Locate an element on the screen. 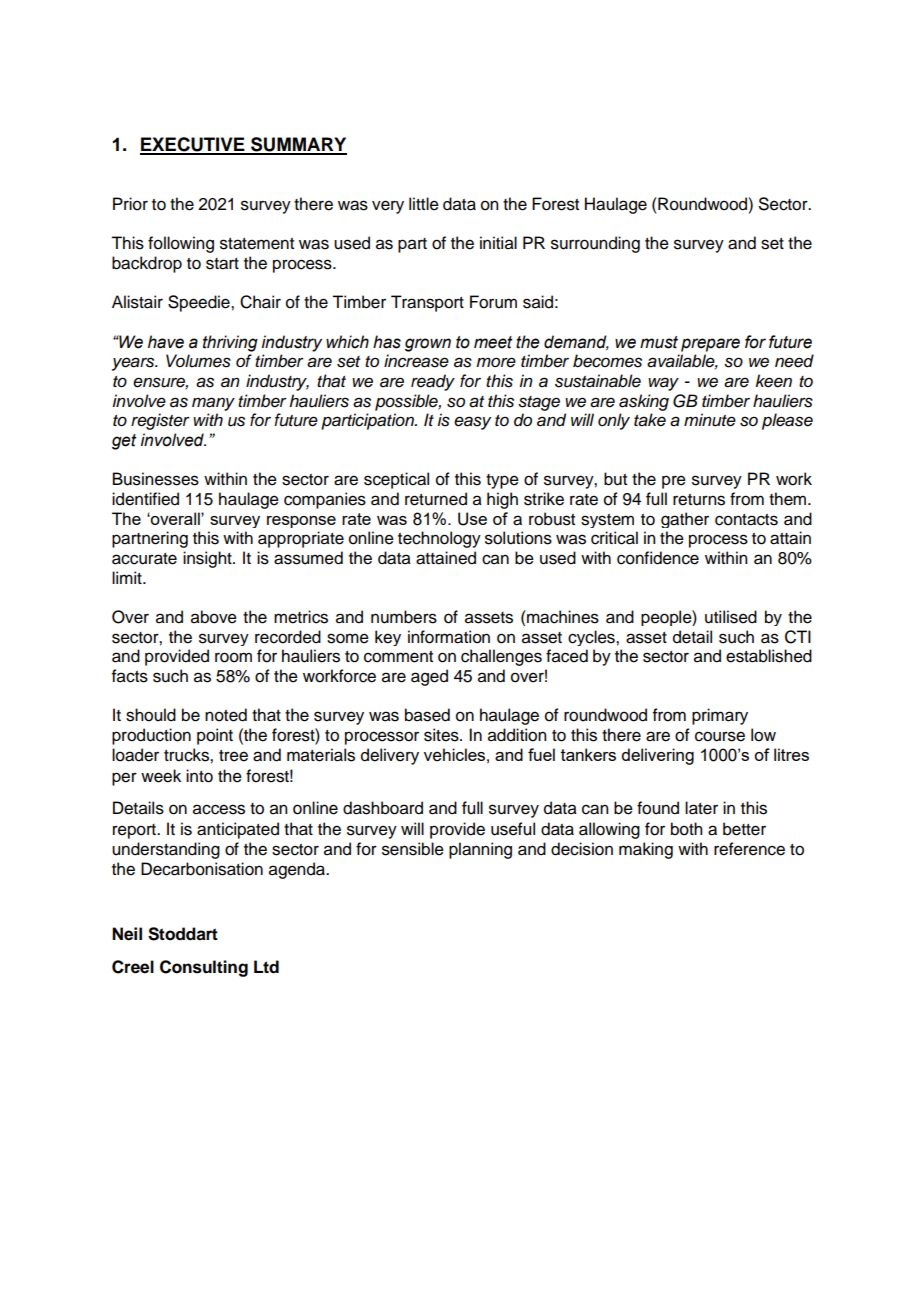  insight is located at coordinates (208, 559).
